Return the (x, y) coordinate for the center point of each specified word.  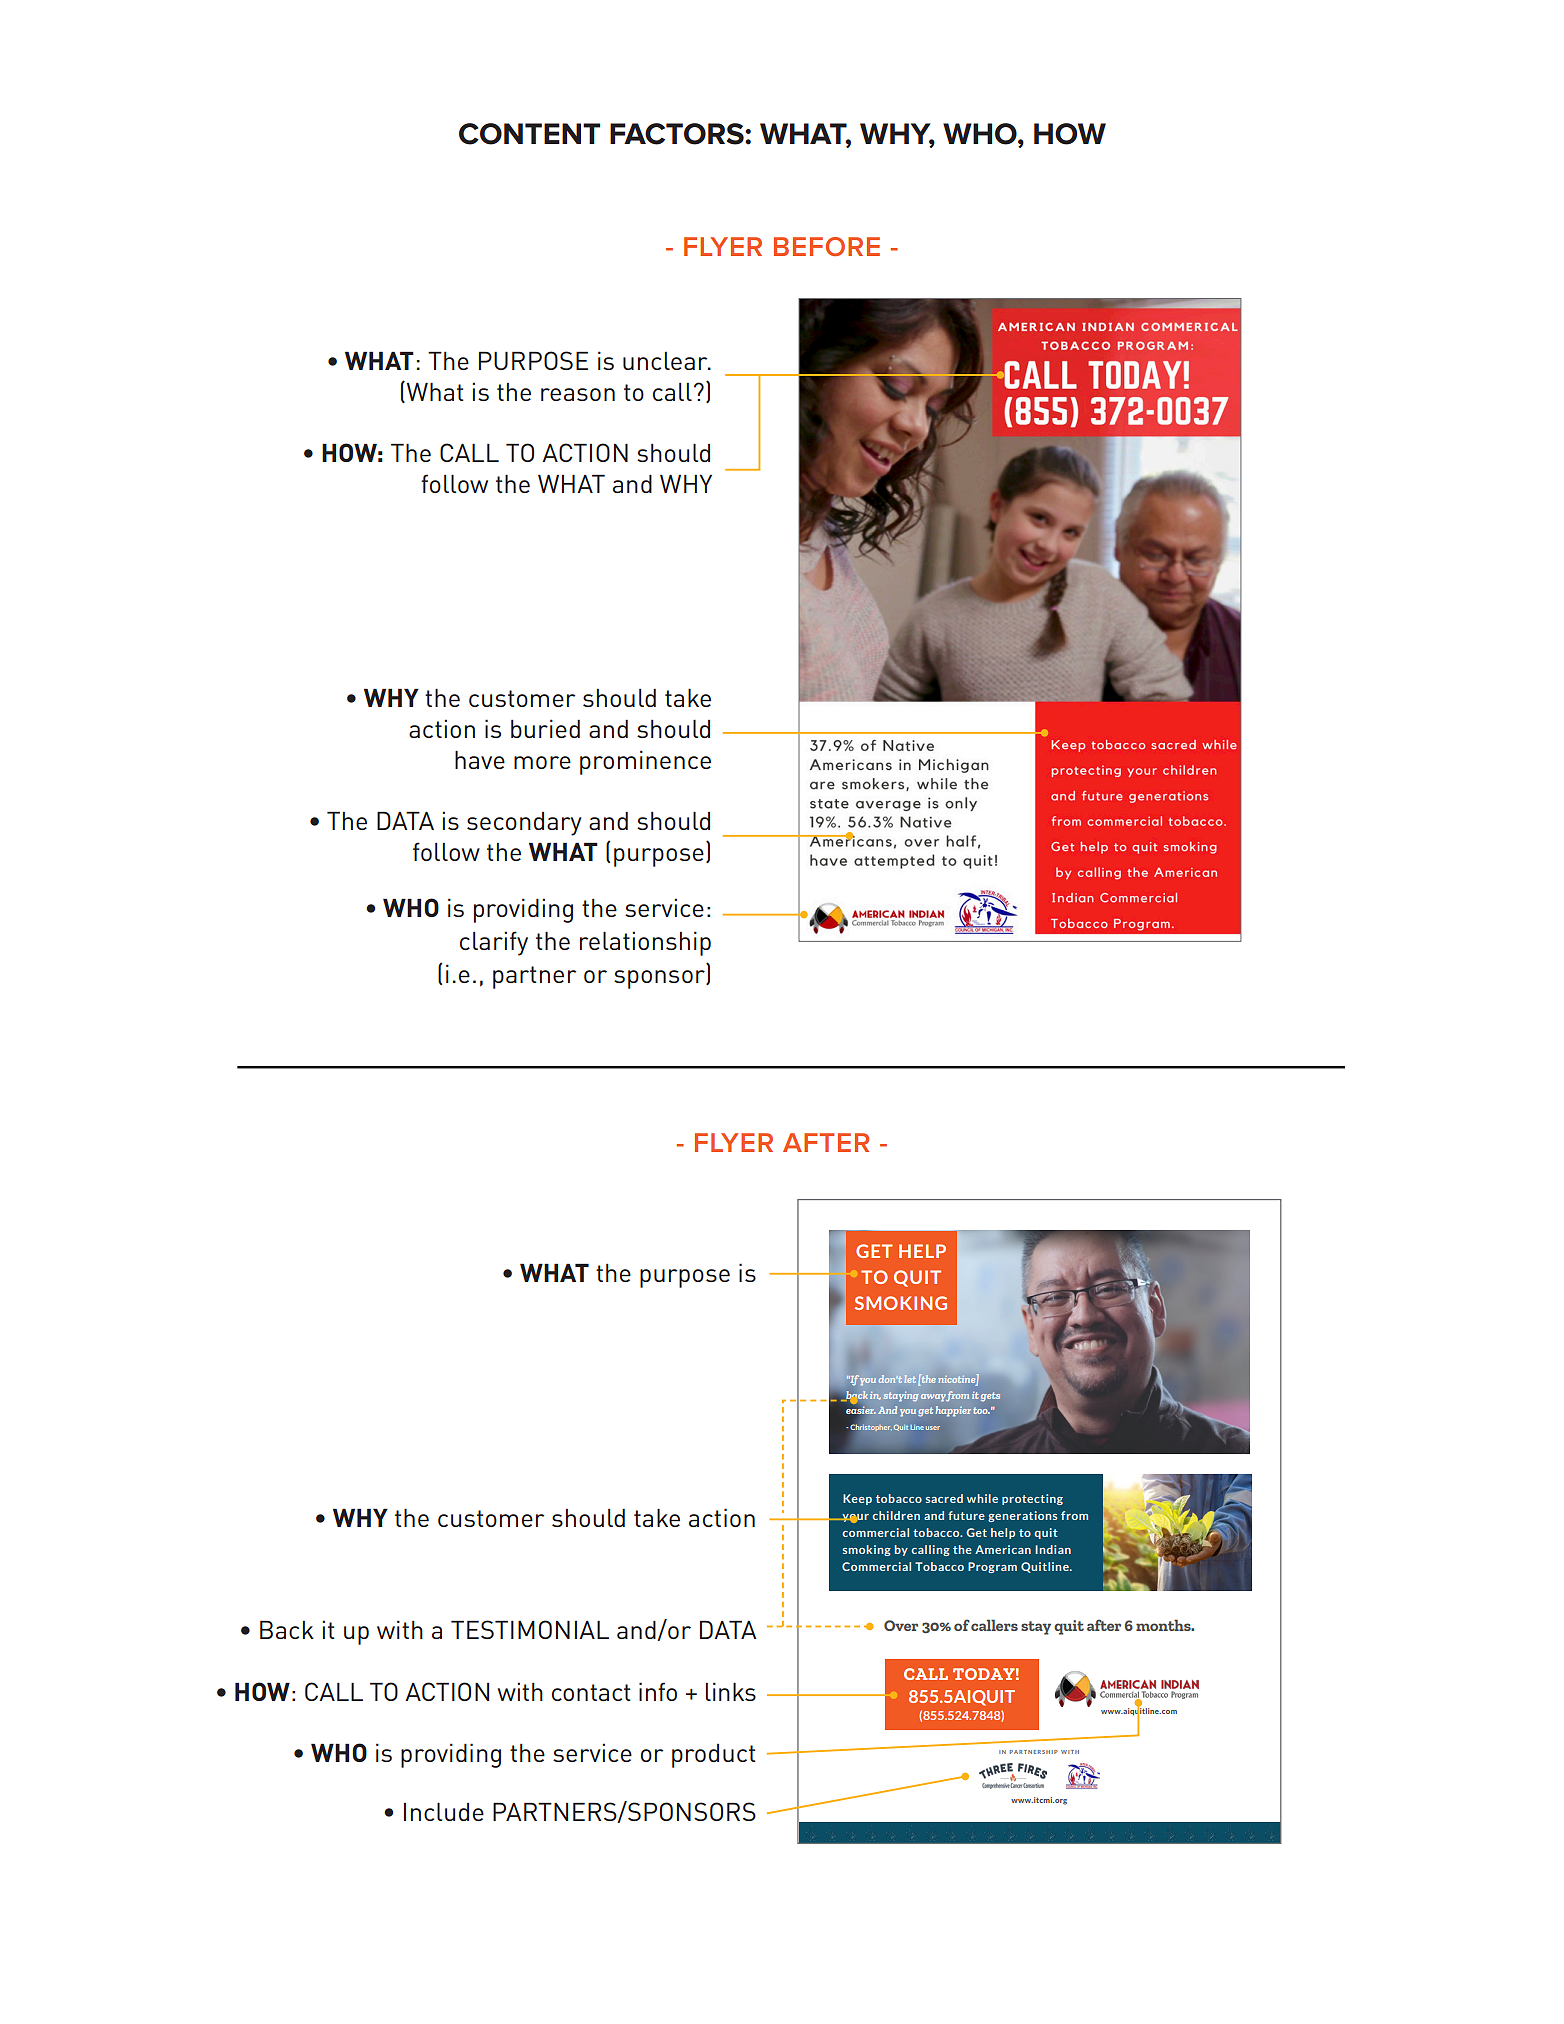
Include (444, 1812)
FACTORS (678, 134)
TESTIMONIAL (530, 1629)
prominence (645, 762)
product (714, 1756)
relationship (645, 943)
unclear (666, 361)
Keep (857, 1499)
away (934, 1397)
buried (545, 728)
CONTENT (529, 134)
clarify (494, 943)
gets (990, 1397)
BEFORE (827, 246)
